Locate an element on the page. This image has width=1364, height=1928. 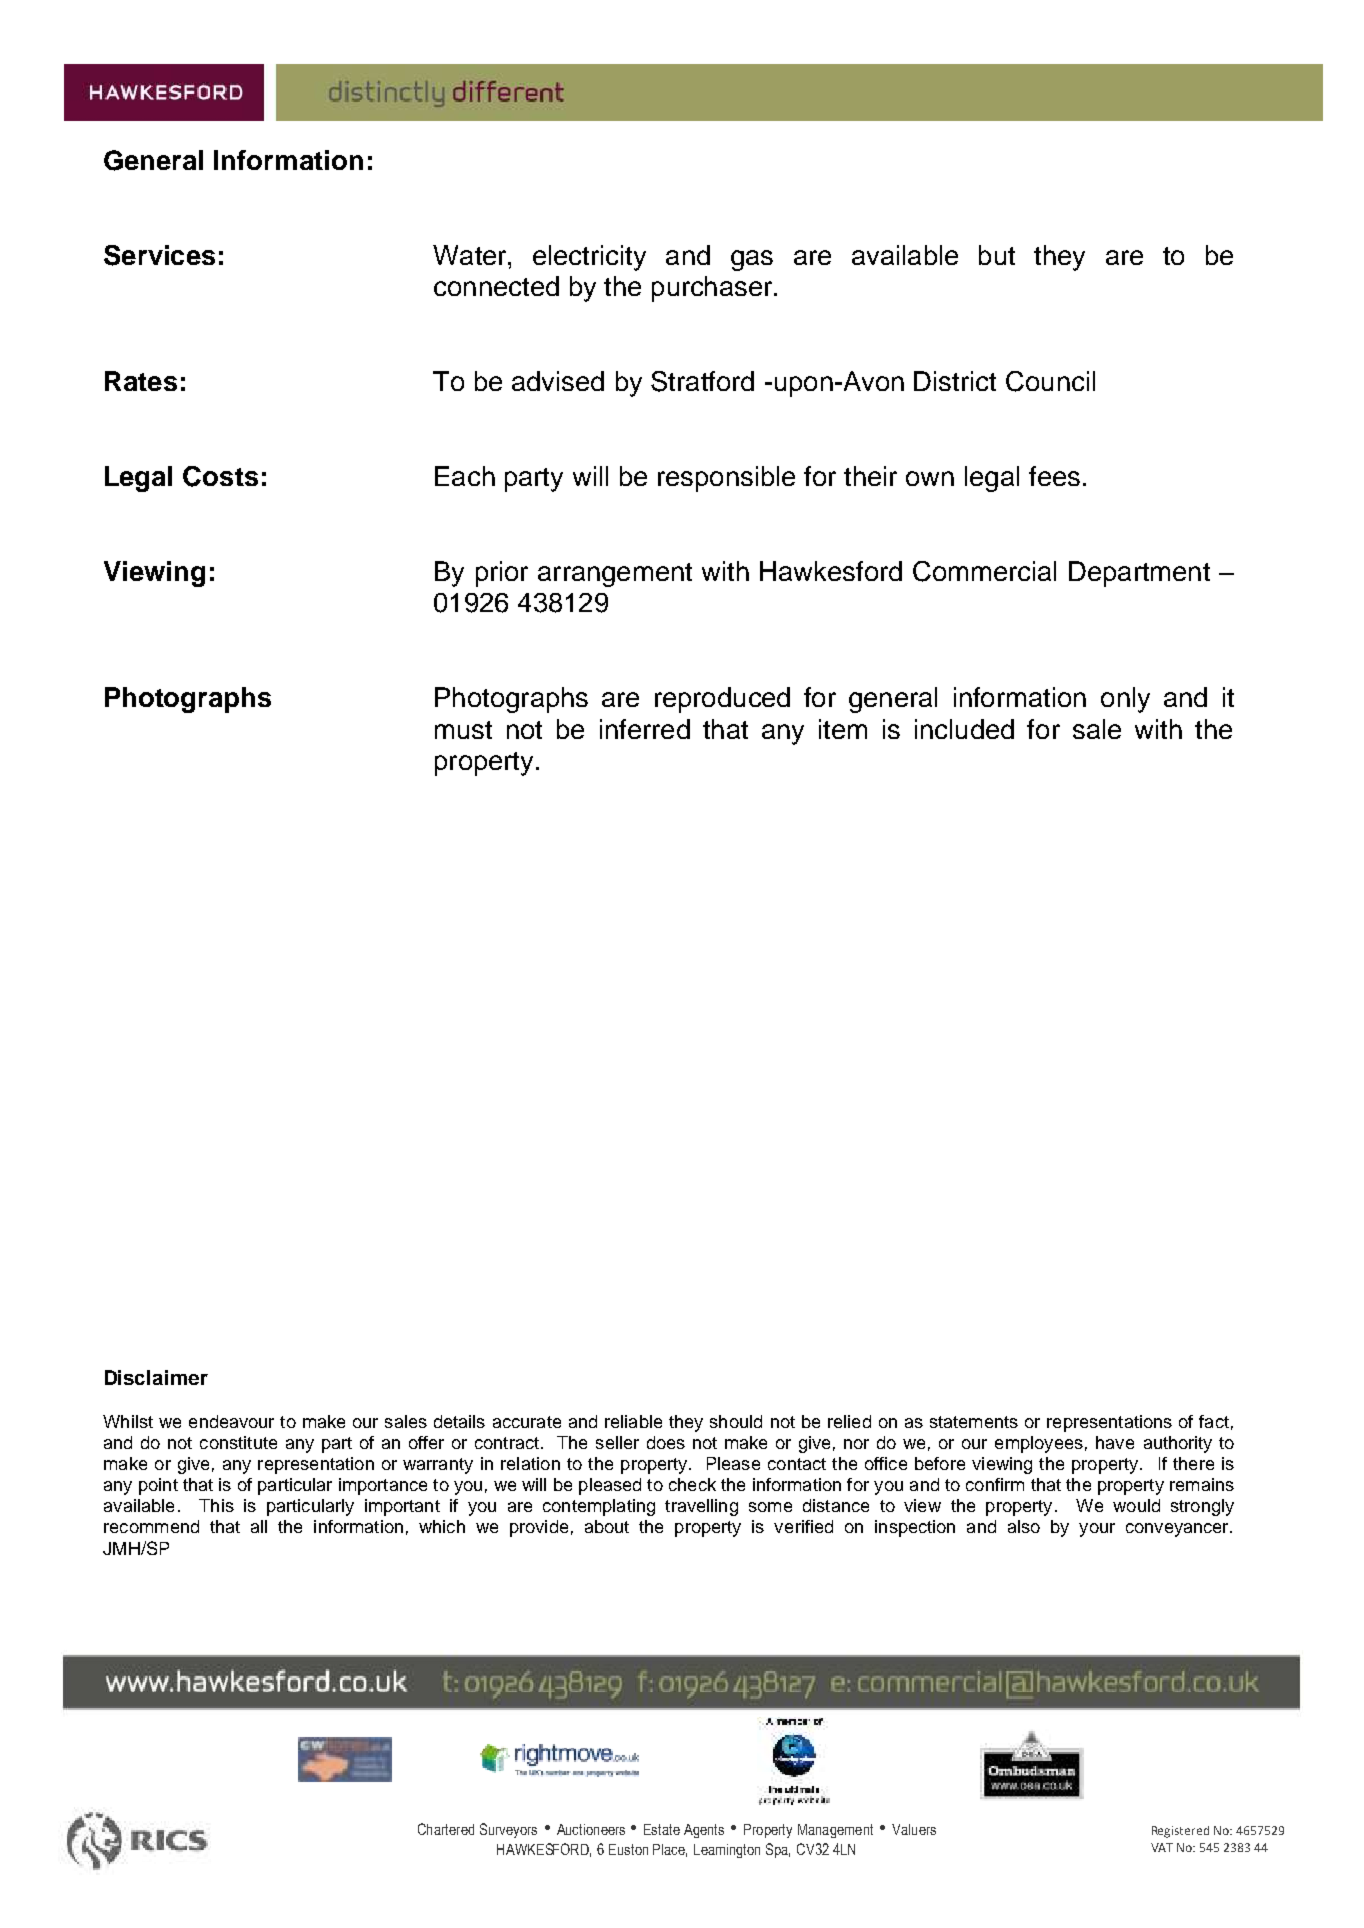
purchaser is located at coordinates (713, 289).
